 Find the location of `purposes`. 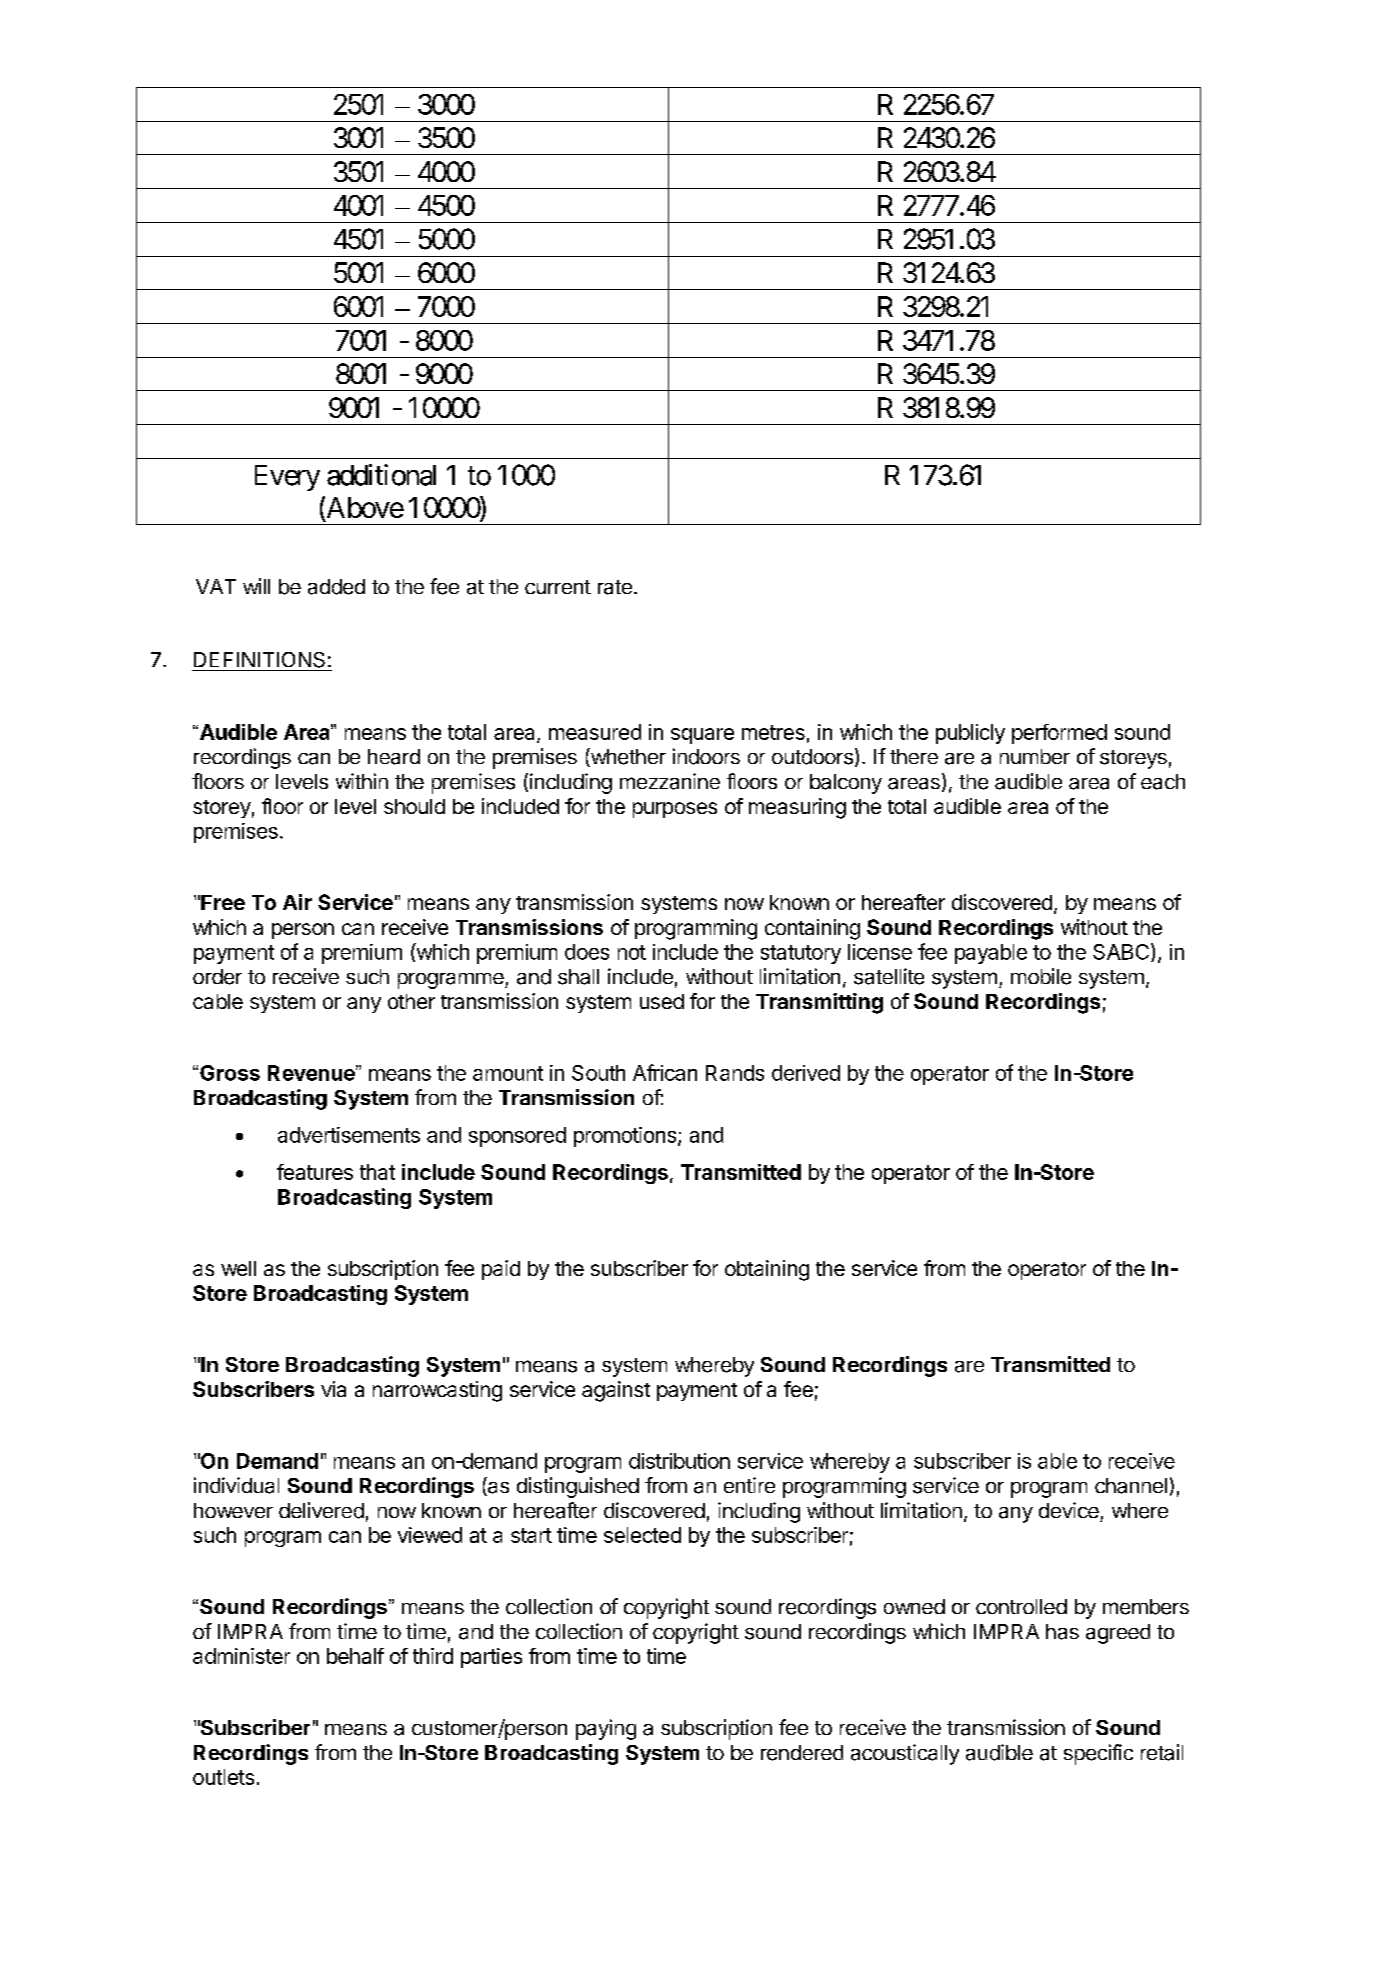

purposes is located at coordinates (675, 810).
